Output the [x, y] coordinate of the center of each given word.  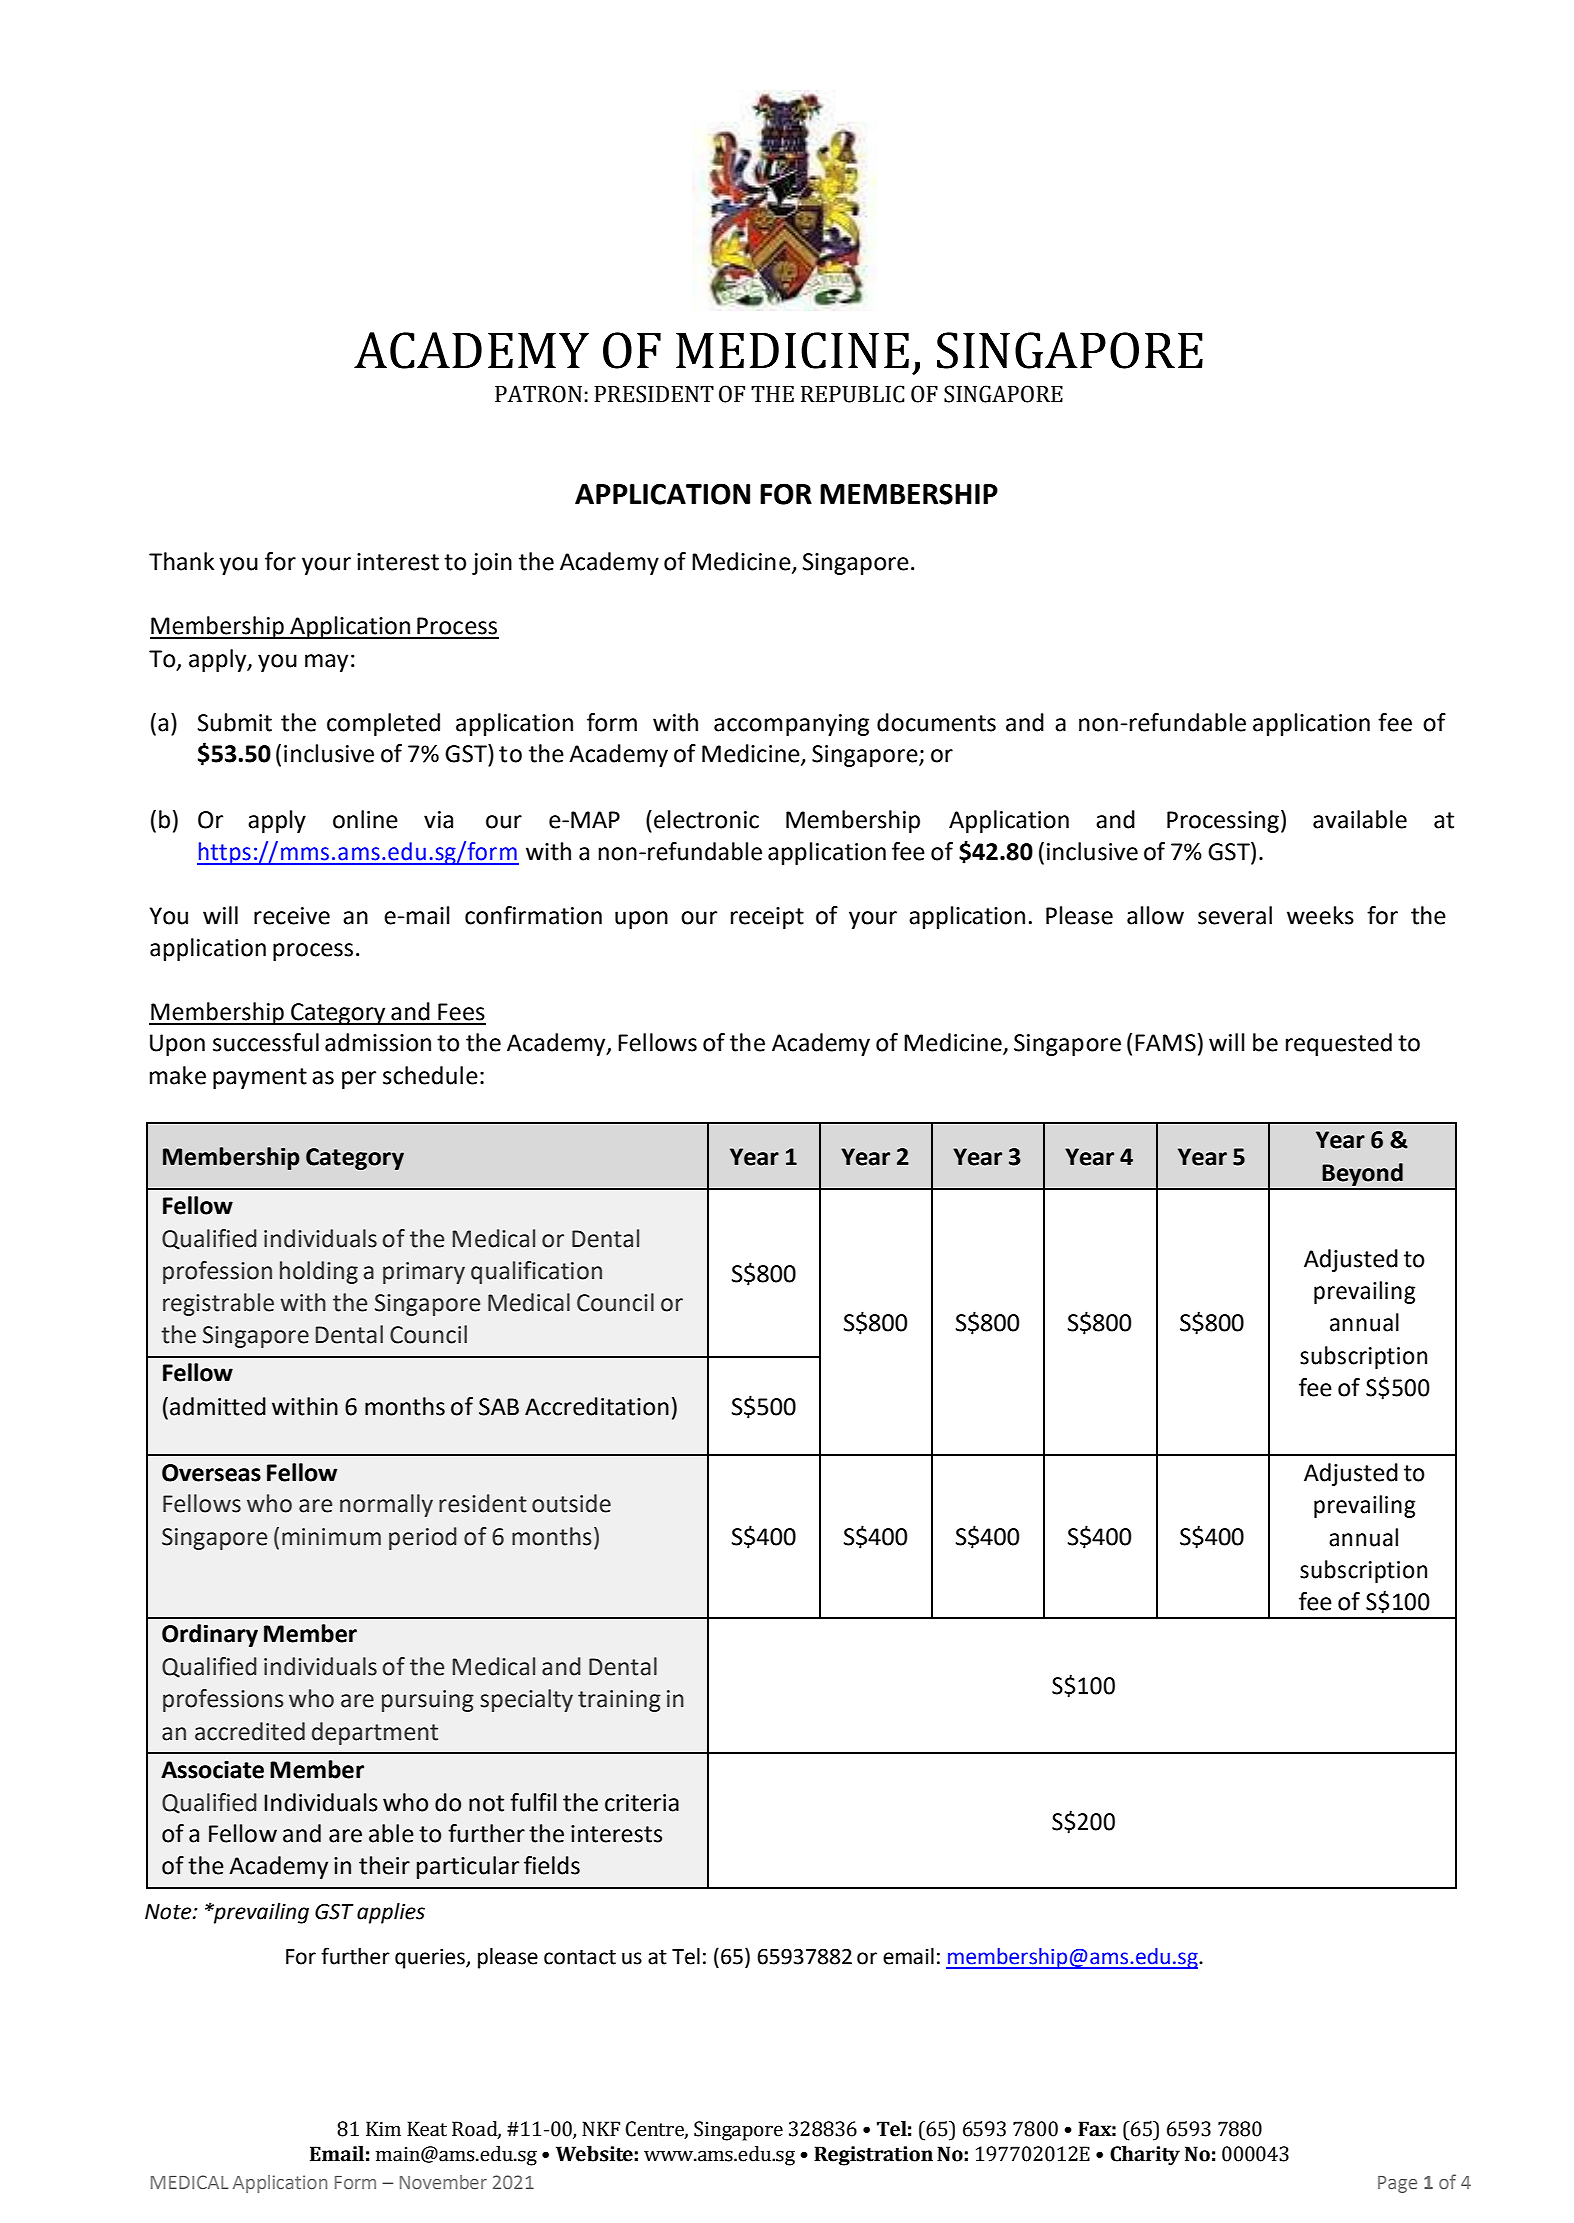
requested [1339, 1044]
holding [319, 1272]
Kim [383, 2128]
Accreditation [597, 1406]
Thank [181, 561]
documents [936, 722]
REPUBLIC [853, 394]
